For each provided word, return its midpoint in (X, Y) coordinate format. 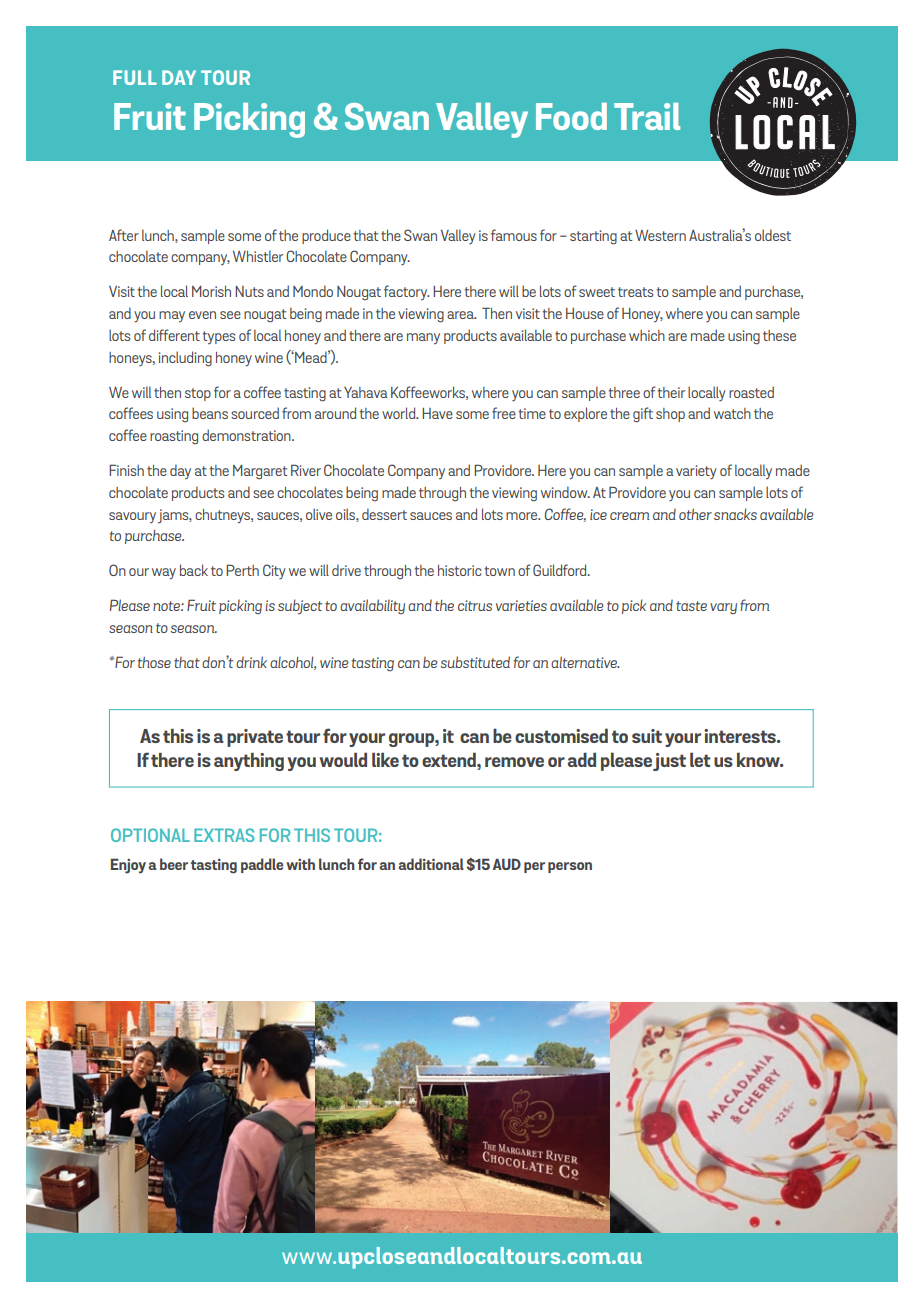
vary (723, 608)
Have (437, 413)
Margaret (260, 472)
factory (406, 292)
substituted (475, 662)
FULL (135, 77)
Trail (647, 116)
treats (635, 292)
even (202, 315)
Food (571, 116)
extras (224, 835)
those (154, 662)
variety (696, 472)
